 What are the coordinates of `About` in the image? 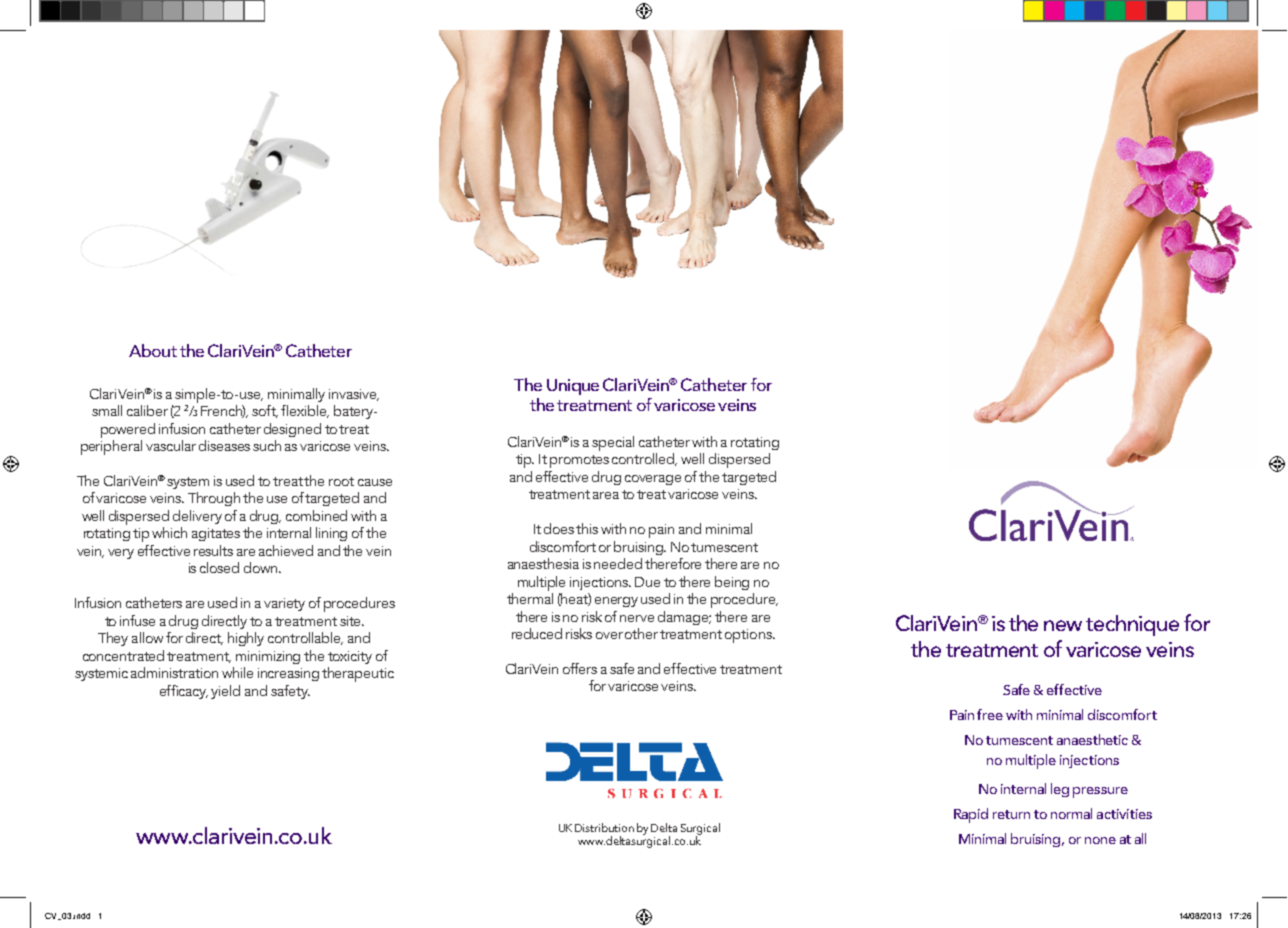 It's located at (153, 350).
